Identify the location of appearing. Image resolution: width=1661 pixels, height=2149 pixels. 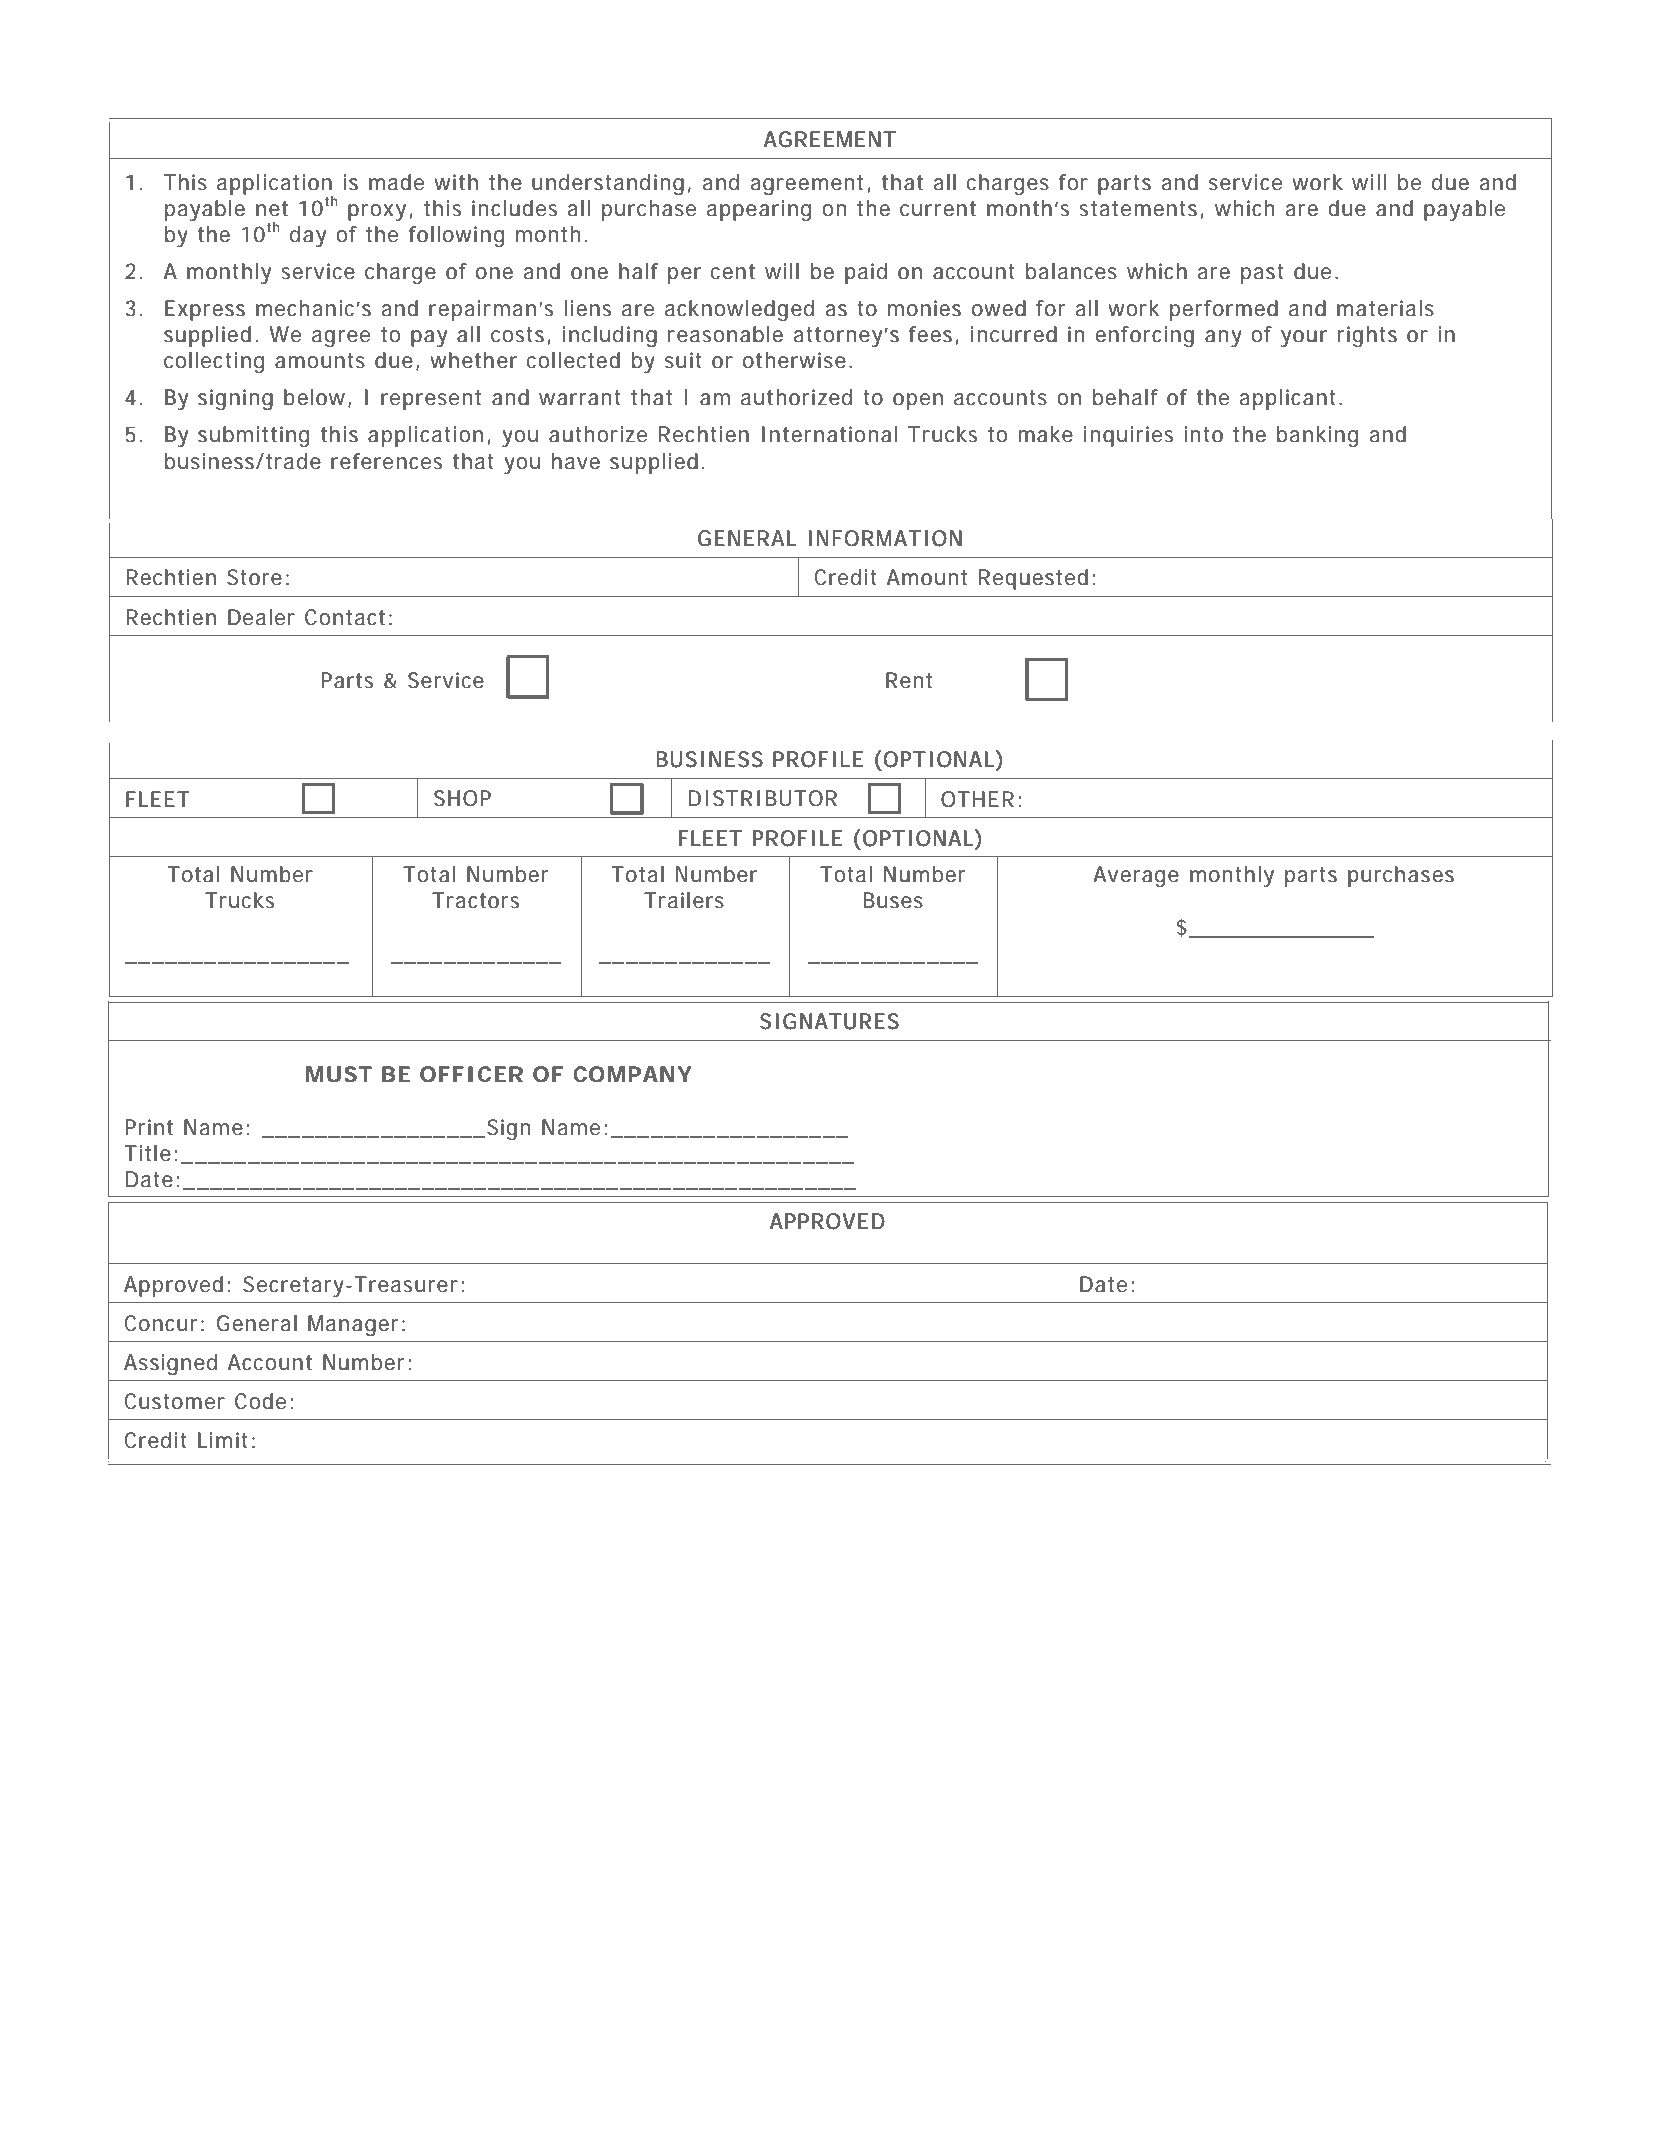
(759, 210).
